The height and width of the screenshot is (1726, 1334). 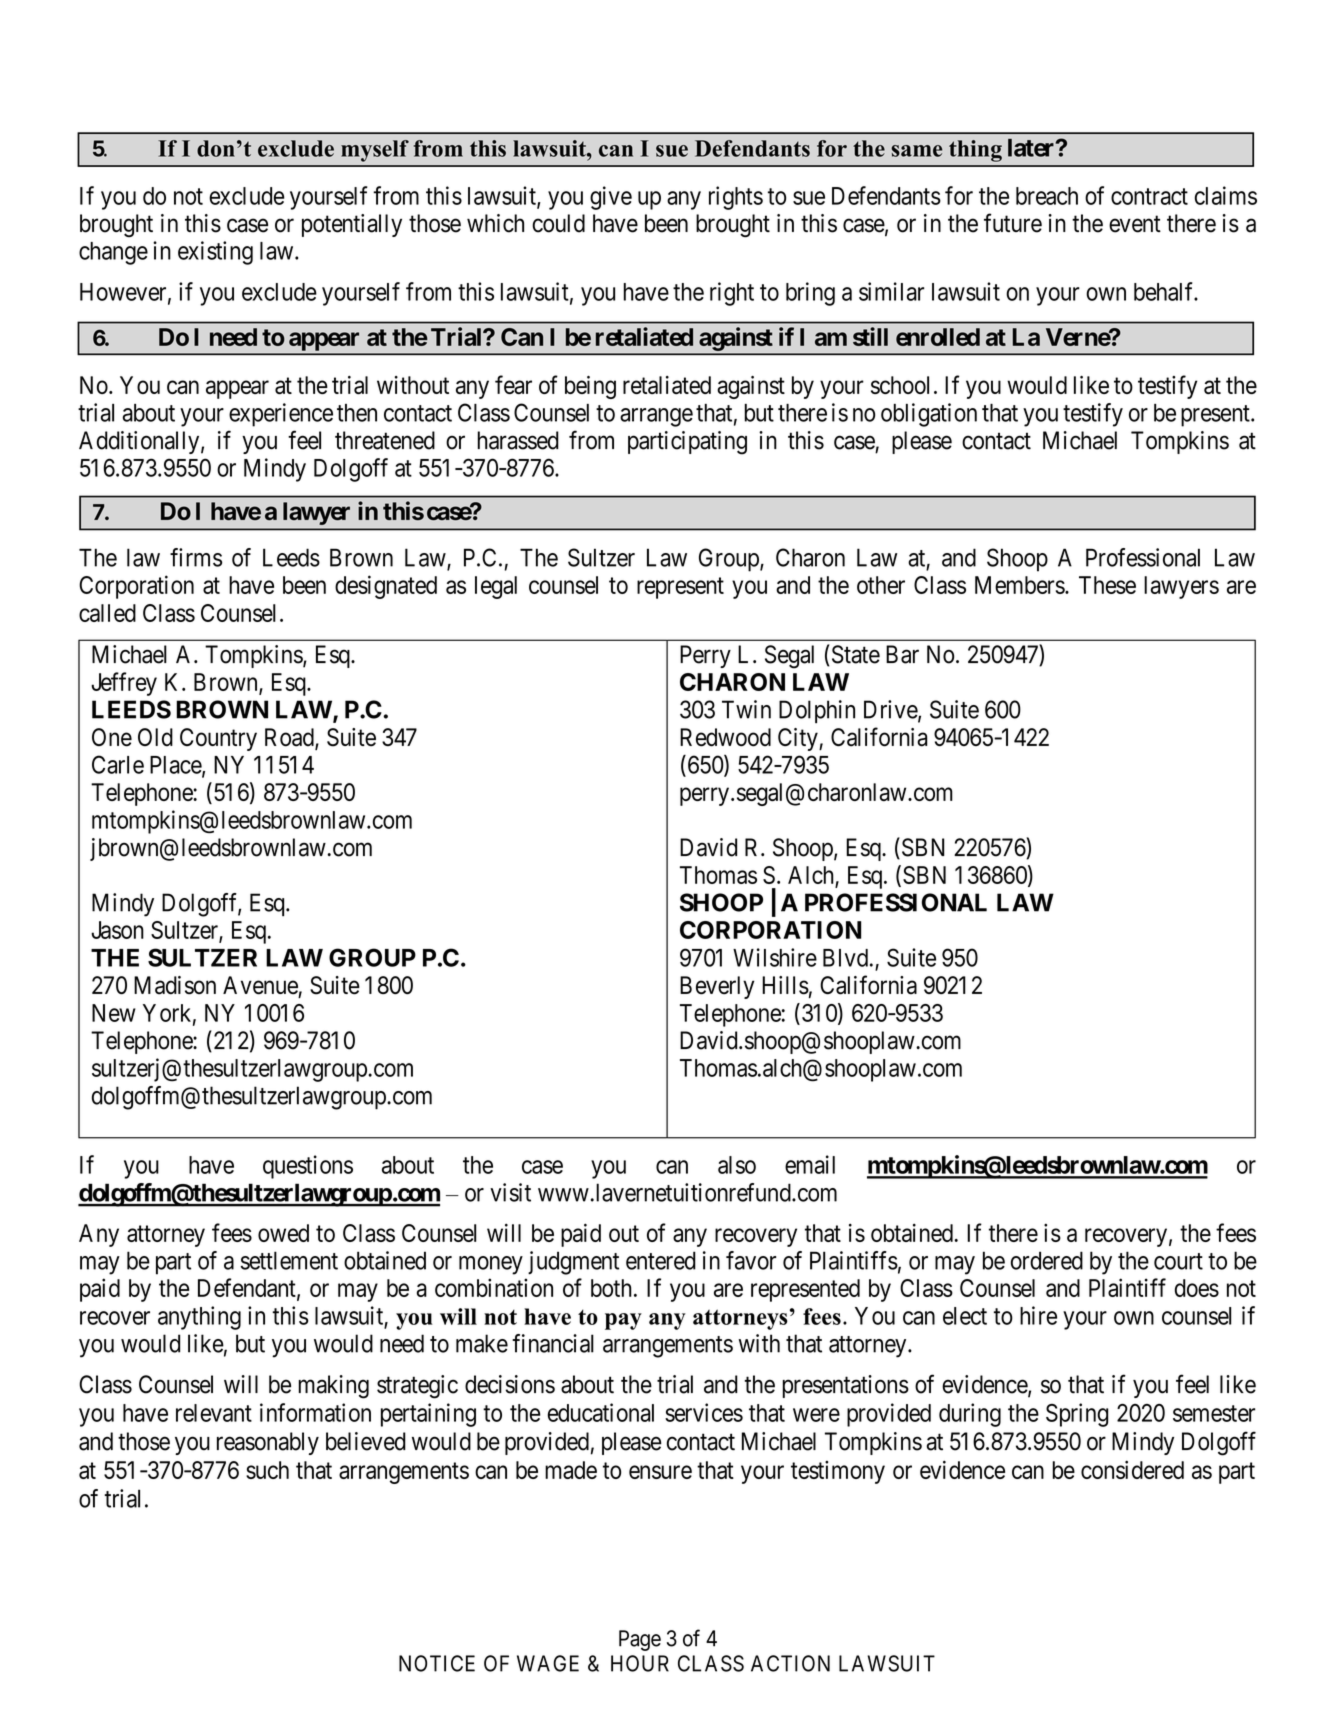 I want to click on experience, so click(x=281, y=415).
